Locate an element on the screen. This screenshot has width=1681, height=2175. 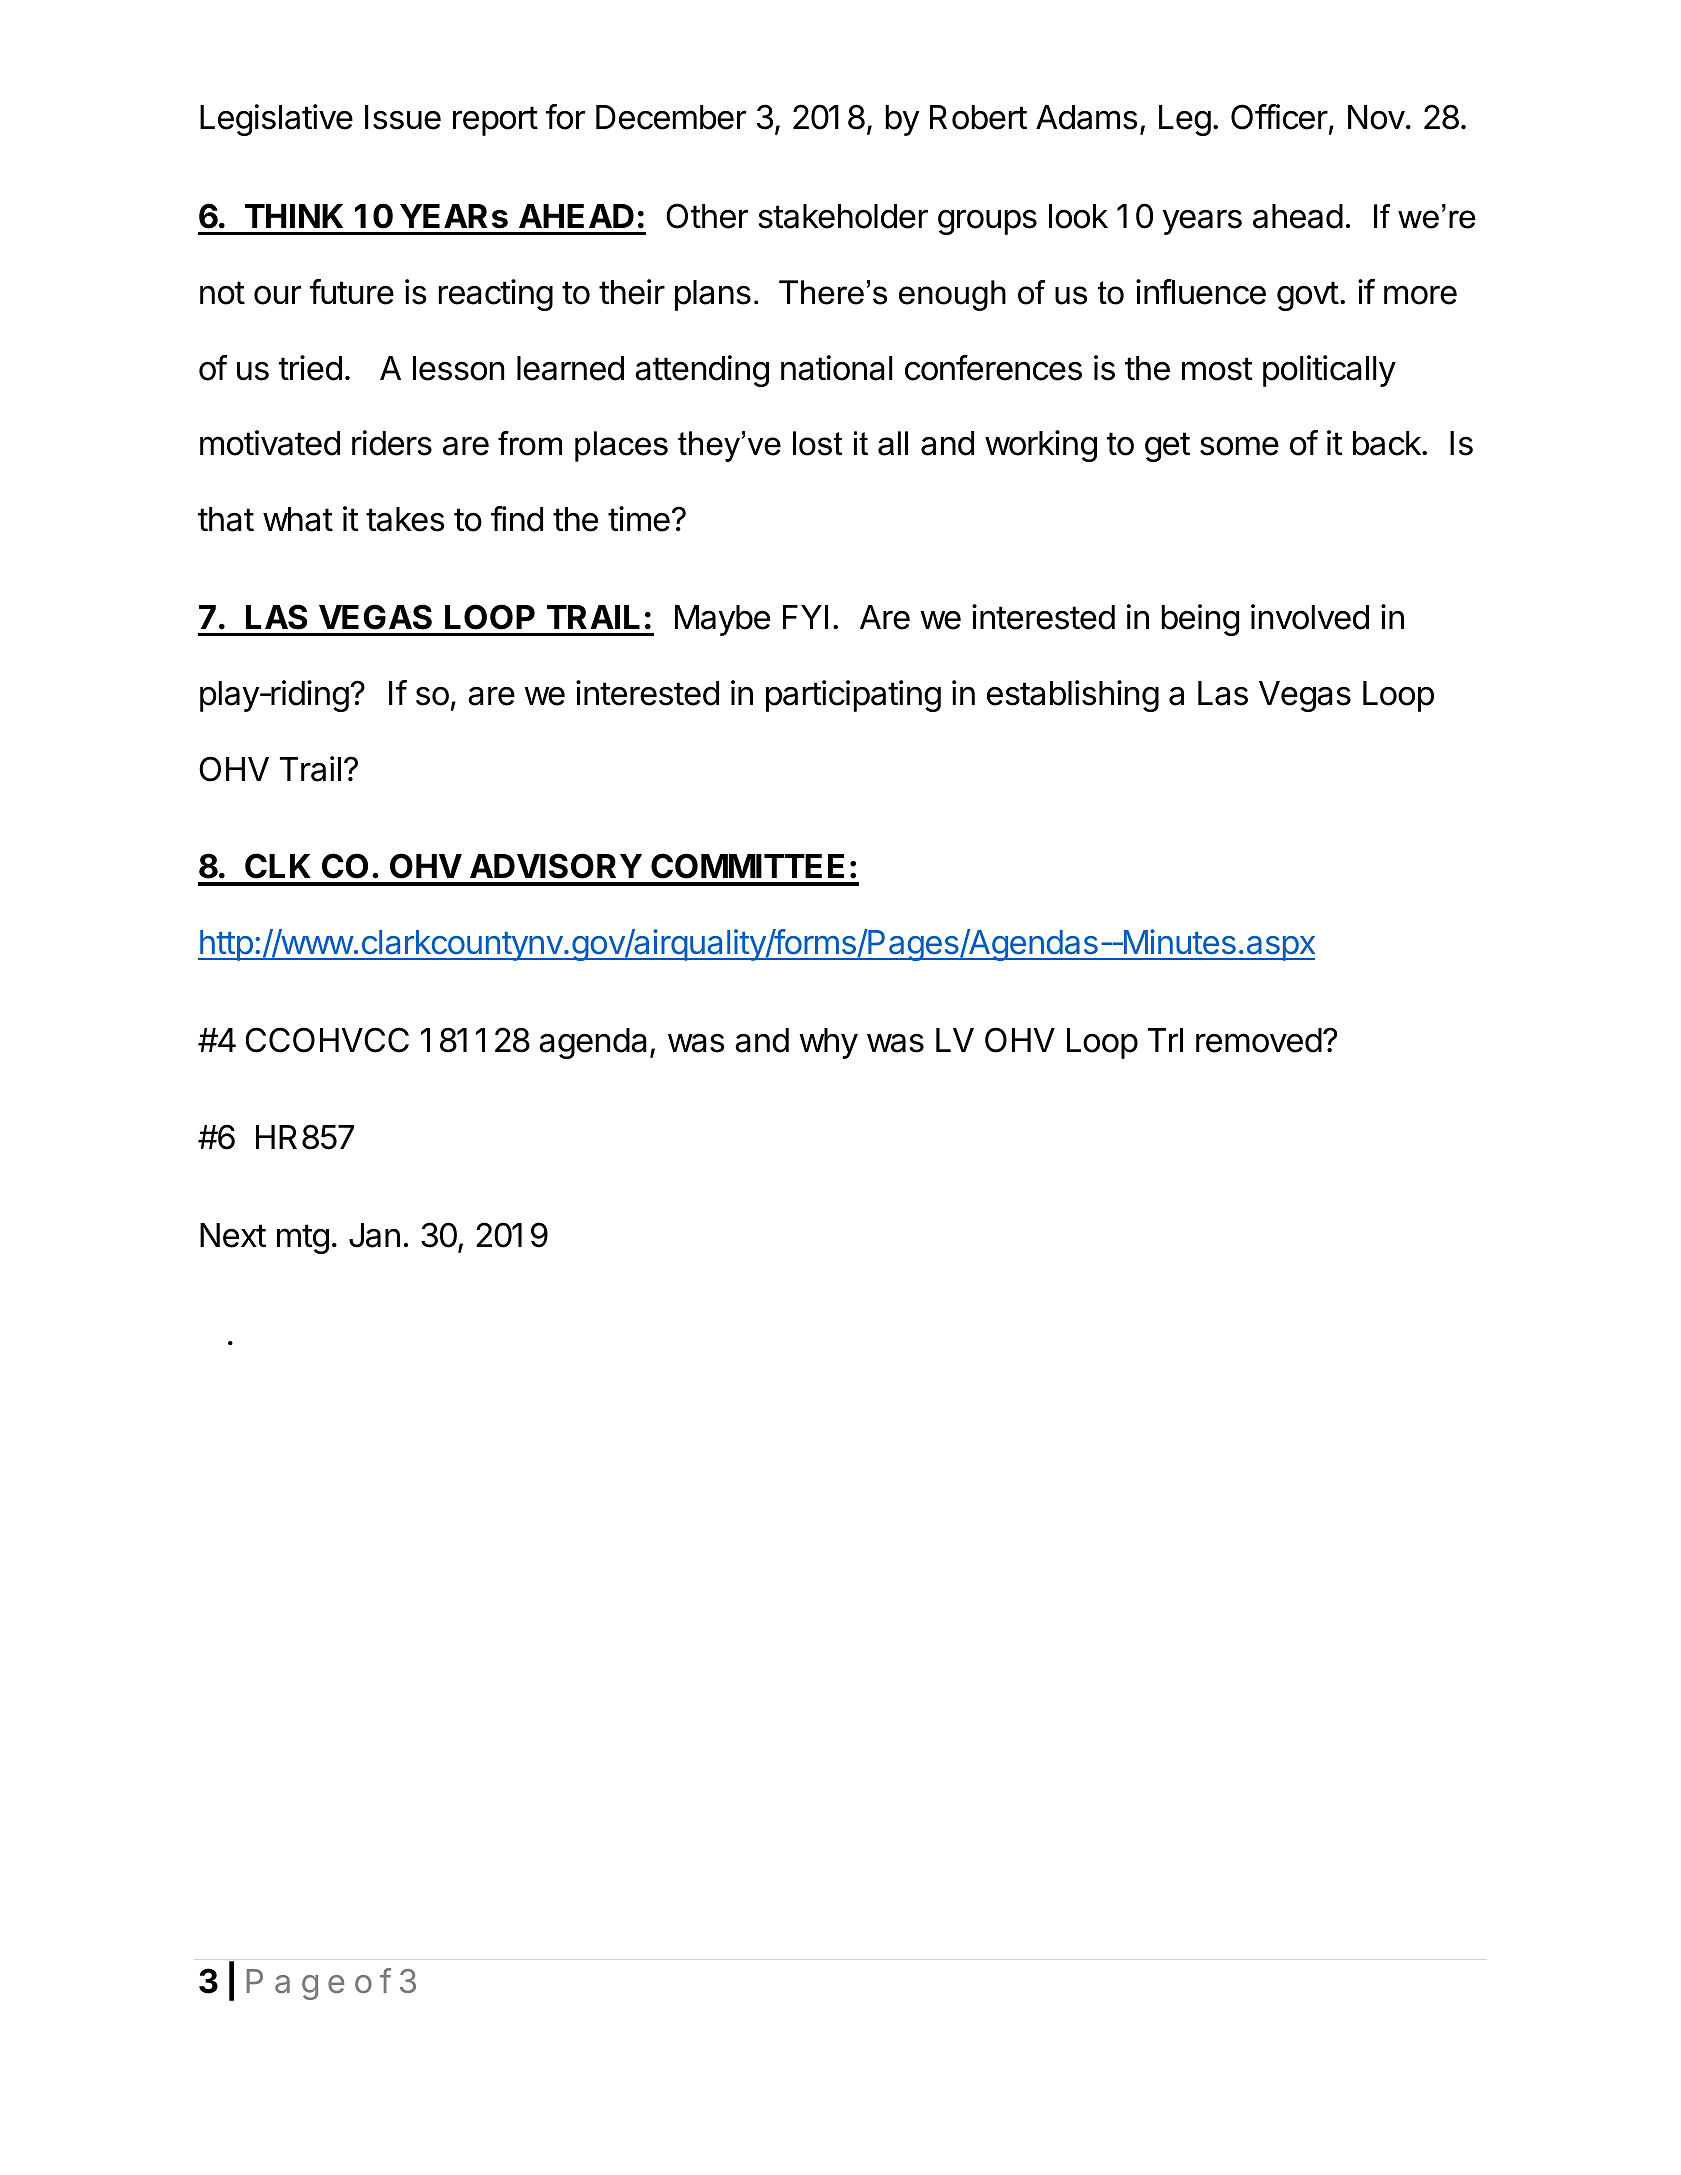
why is located at coordinates (828, 1043).
